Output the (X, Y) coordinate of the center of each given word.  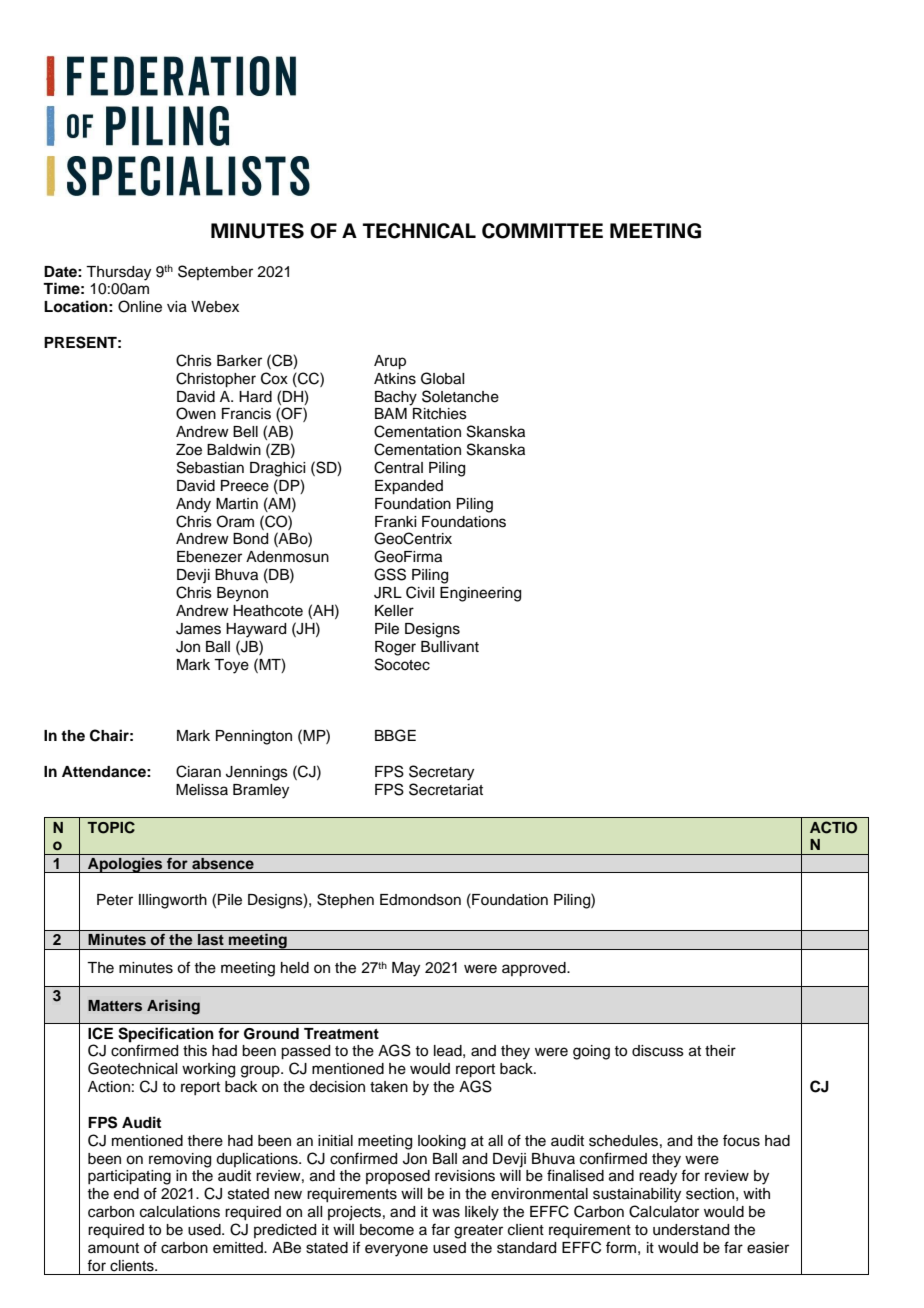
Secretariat (446, 789)
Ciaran (198, 771)
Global (442, 378)
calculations (180, 1212)
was (446, 1213)
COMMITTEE (542, 231)
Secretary (441, 773)
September (215, 272)
